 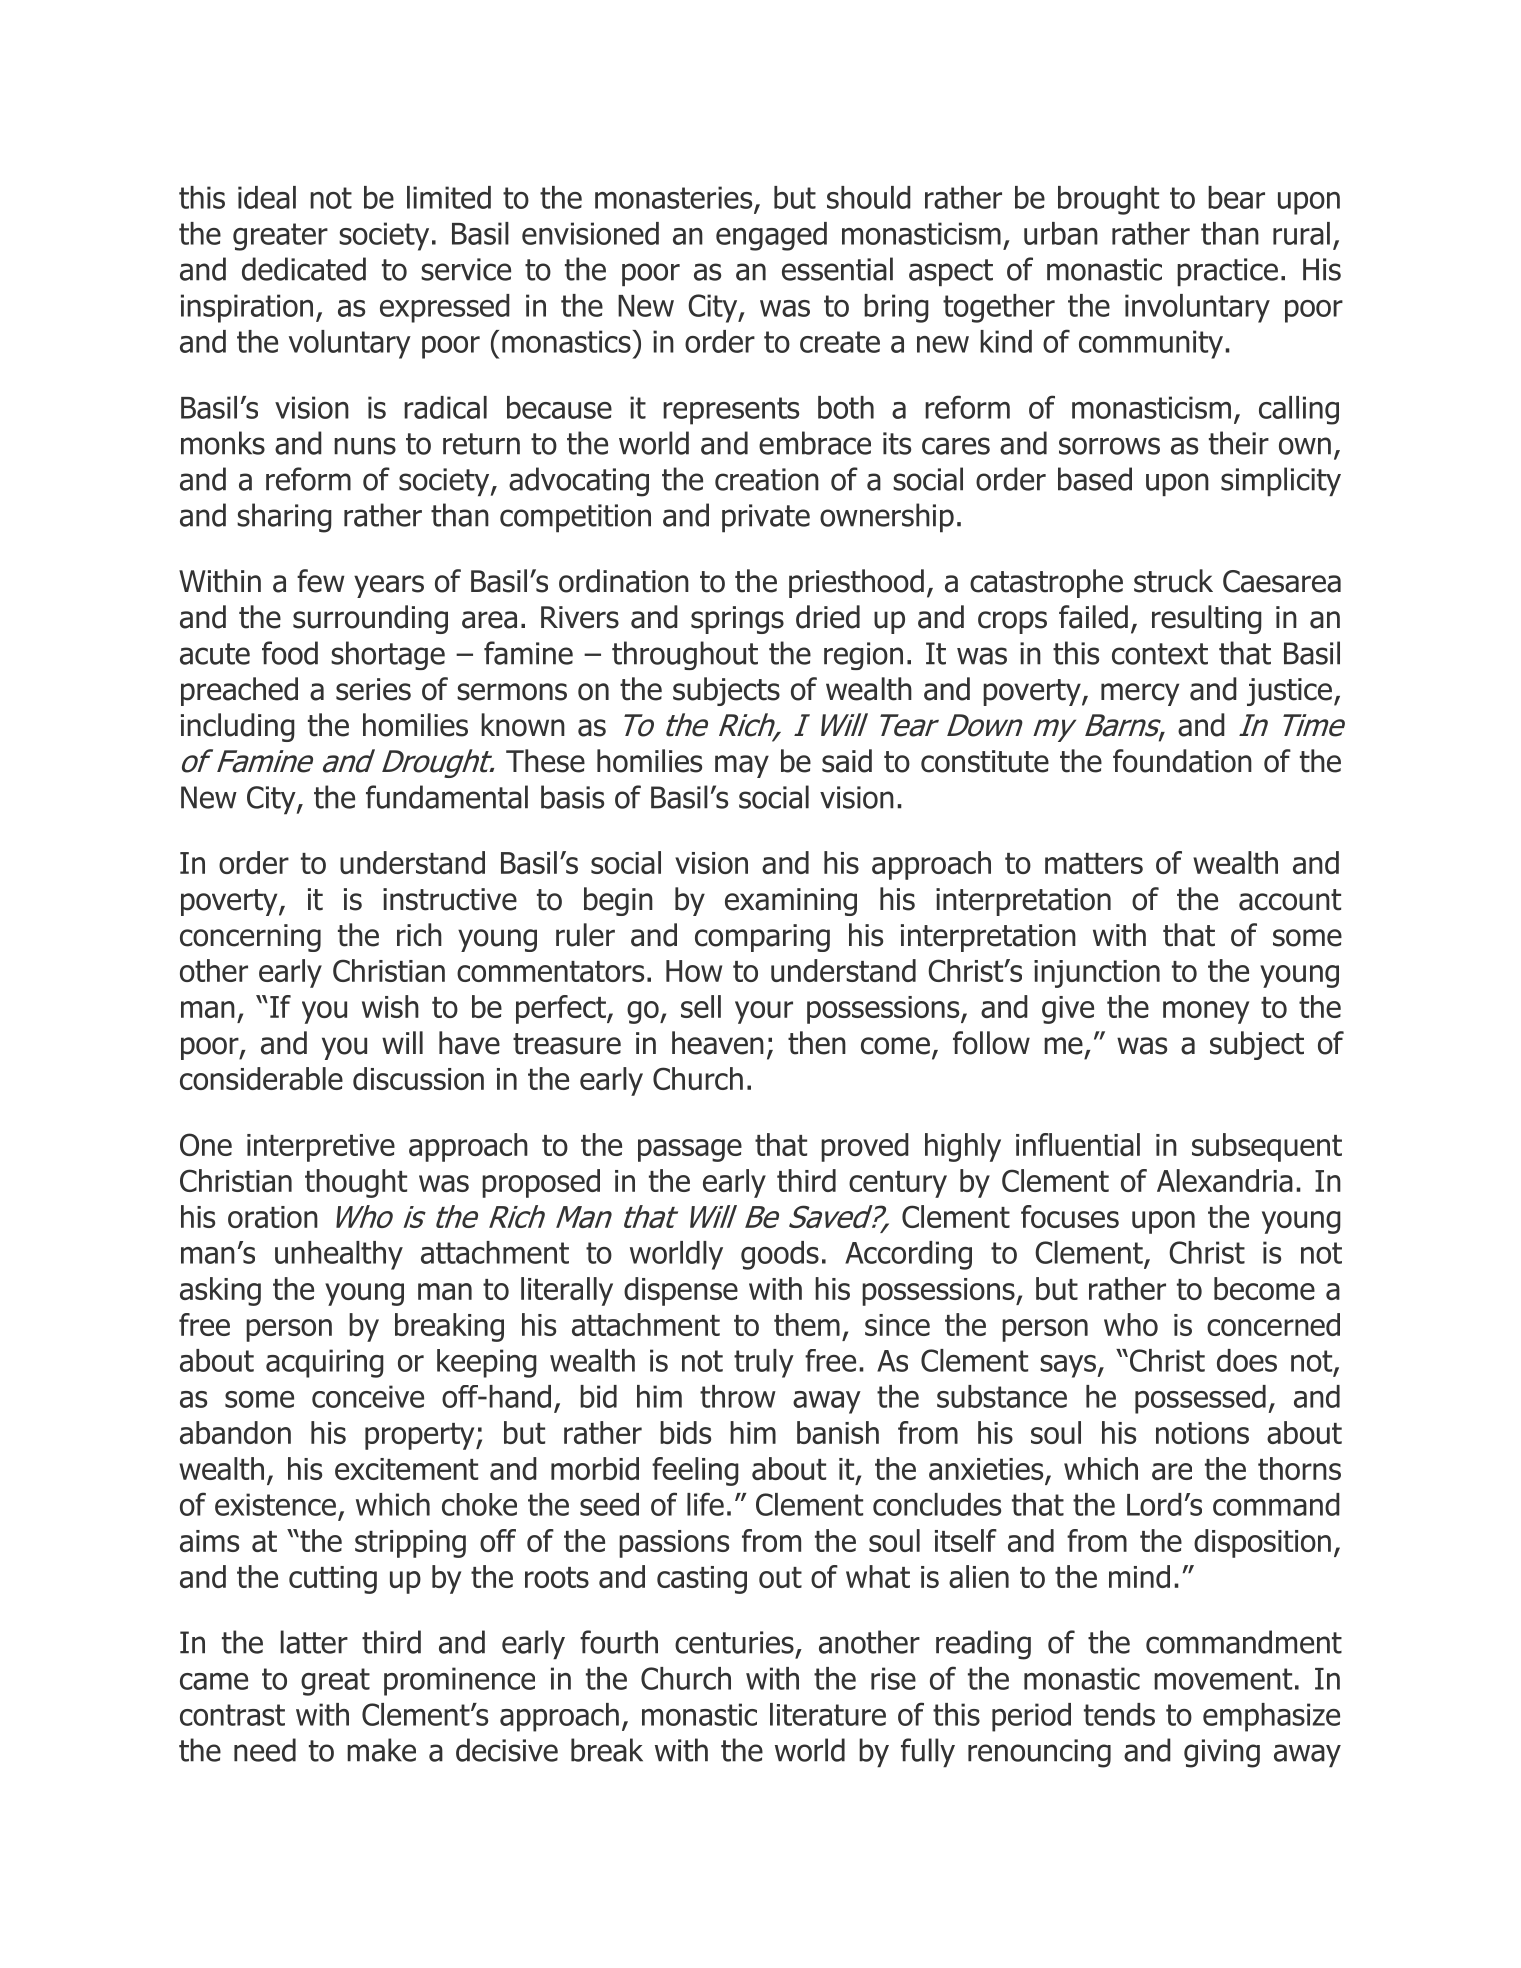 I want to click on tends, so click(x=1119, y=1714).
